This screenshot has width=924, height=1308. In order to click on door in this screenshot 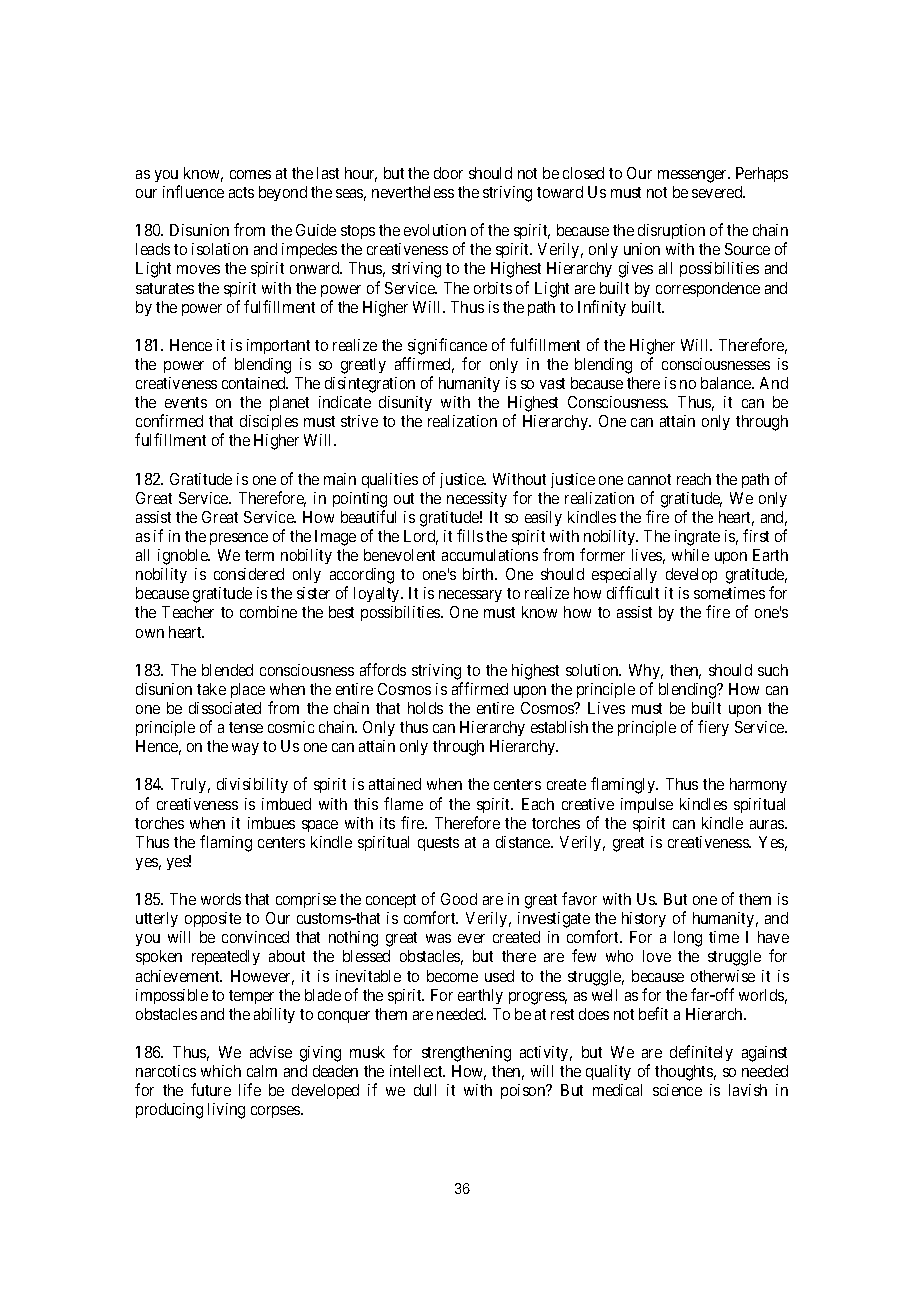, I will do `click(448, 173)`.
